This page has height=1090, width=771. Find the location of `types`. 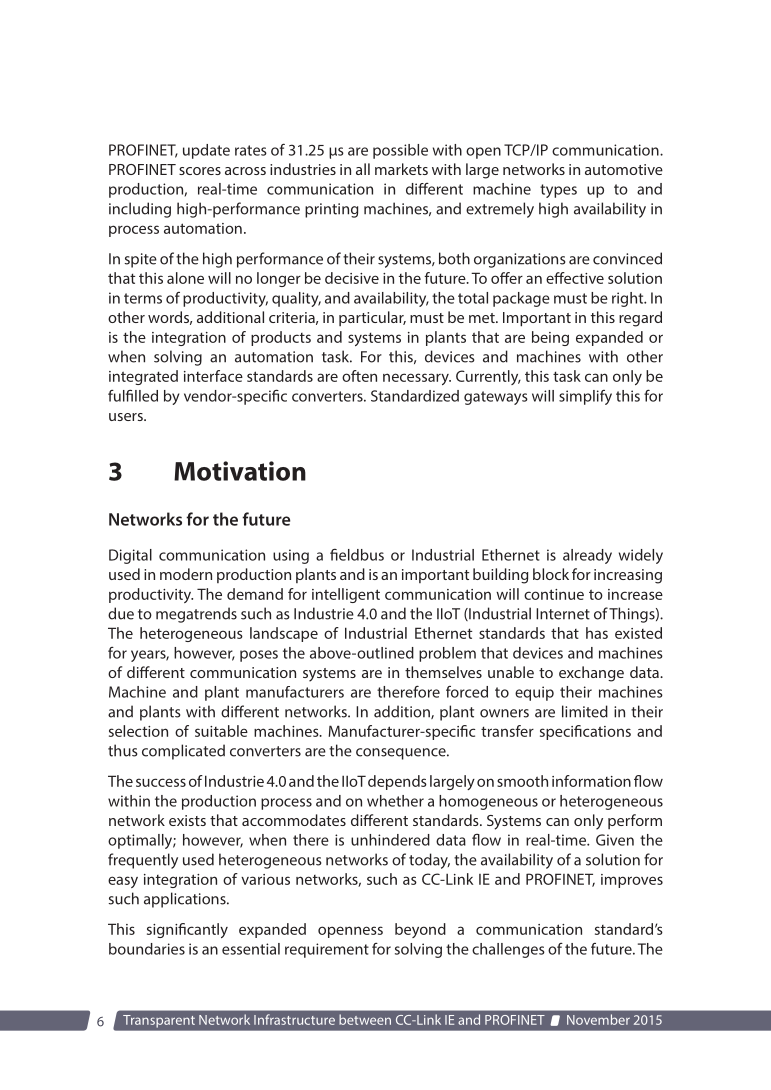

types is located at coordinates (558, 191).
